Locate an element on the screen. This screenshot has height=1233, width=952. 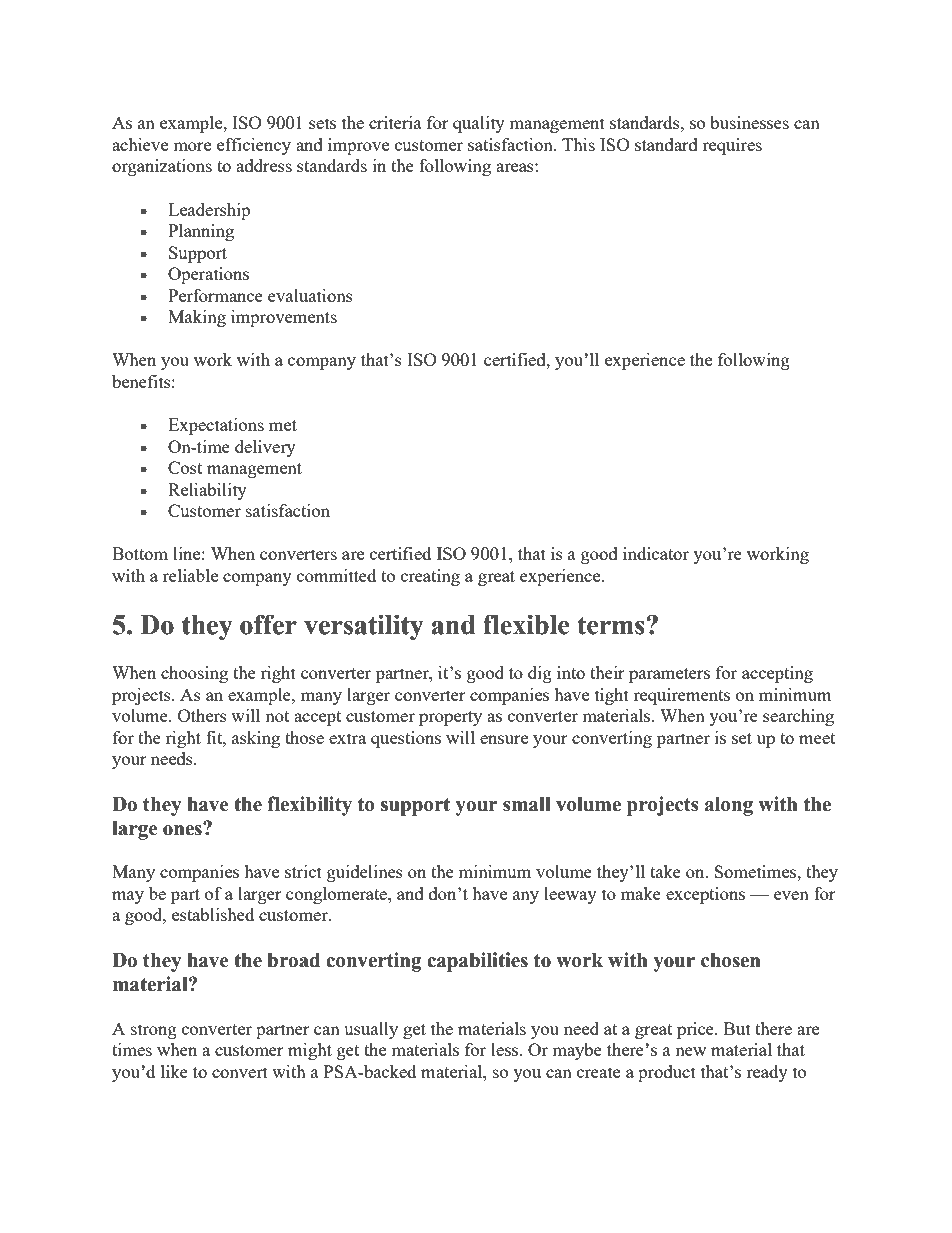
creating is located at coordinates (430, 577).
